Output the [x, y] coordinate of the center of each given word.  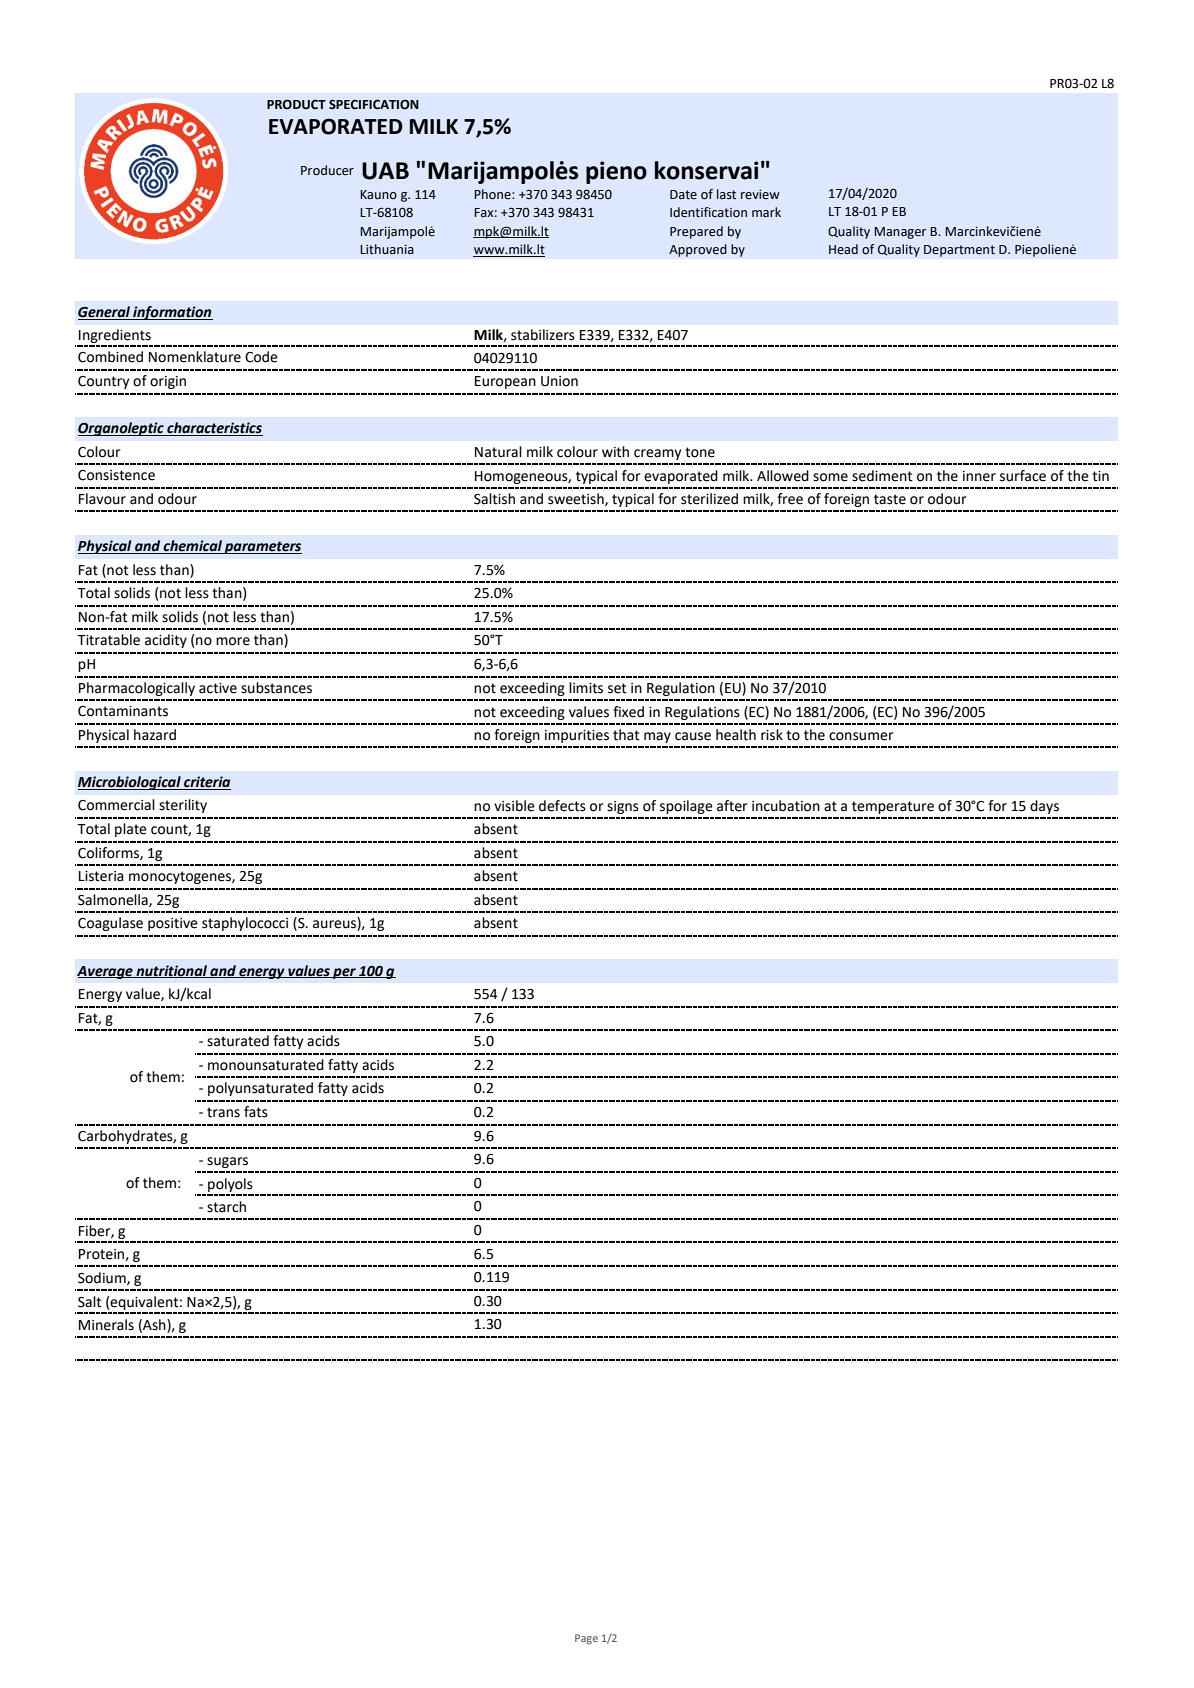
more [233, 641]
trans [223, 1112]
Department [959, 251]
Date [683, 195]
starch [226, 1207]
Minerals [106, 1325]
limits [586, 688]
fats [256, 1112]
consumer [861, 736]
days [1044, 807]
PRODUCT [296, 104]
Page [586, 1639]
